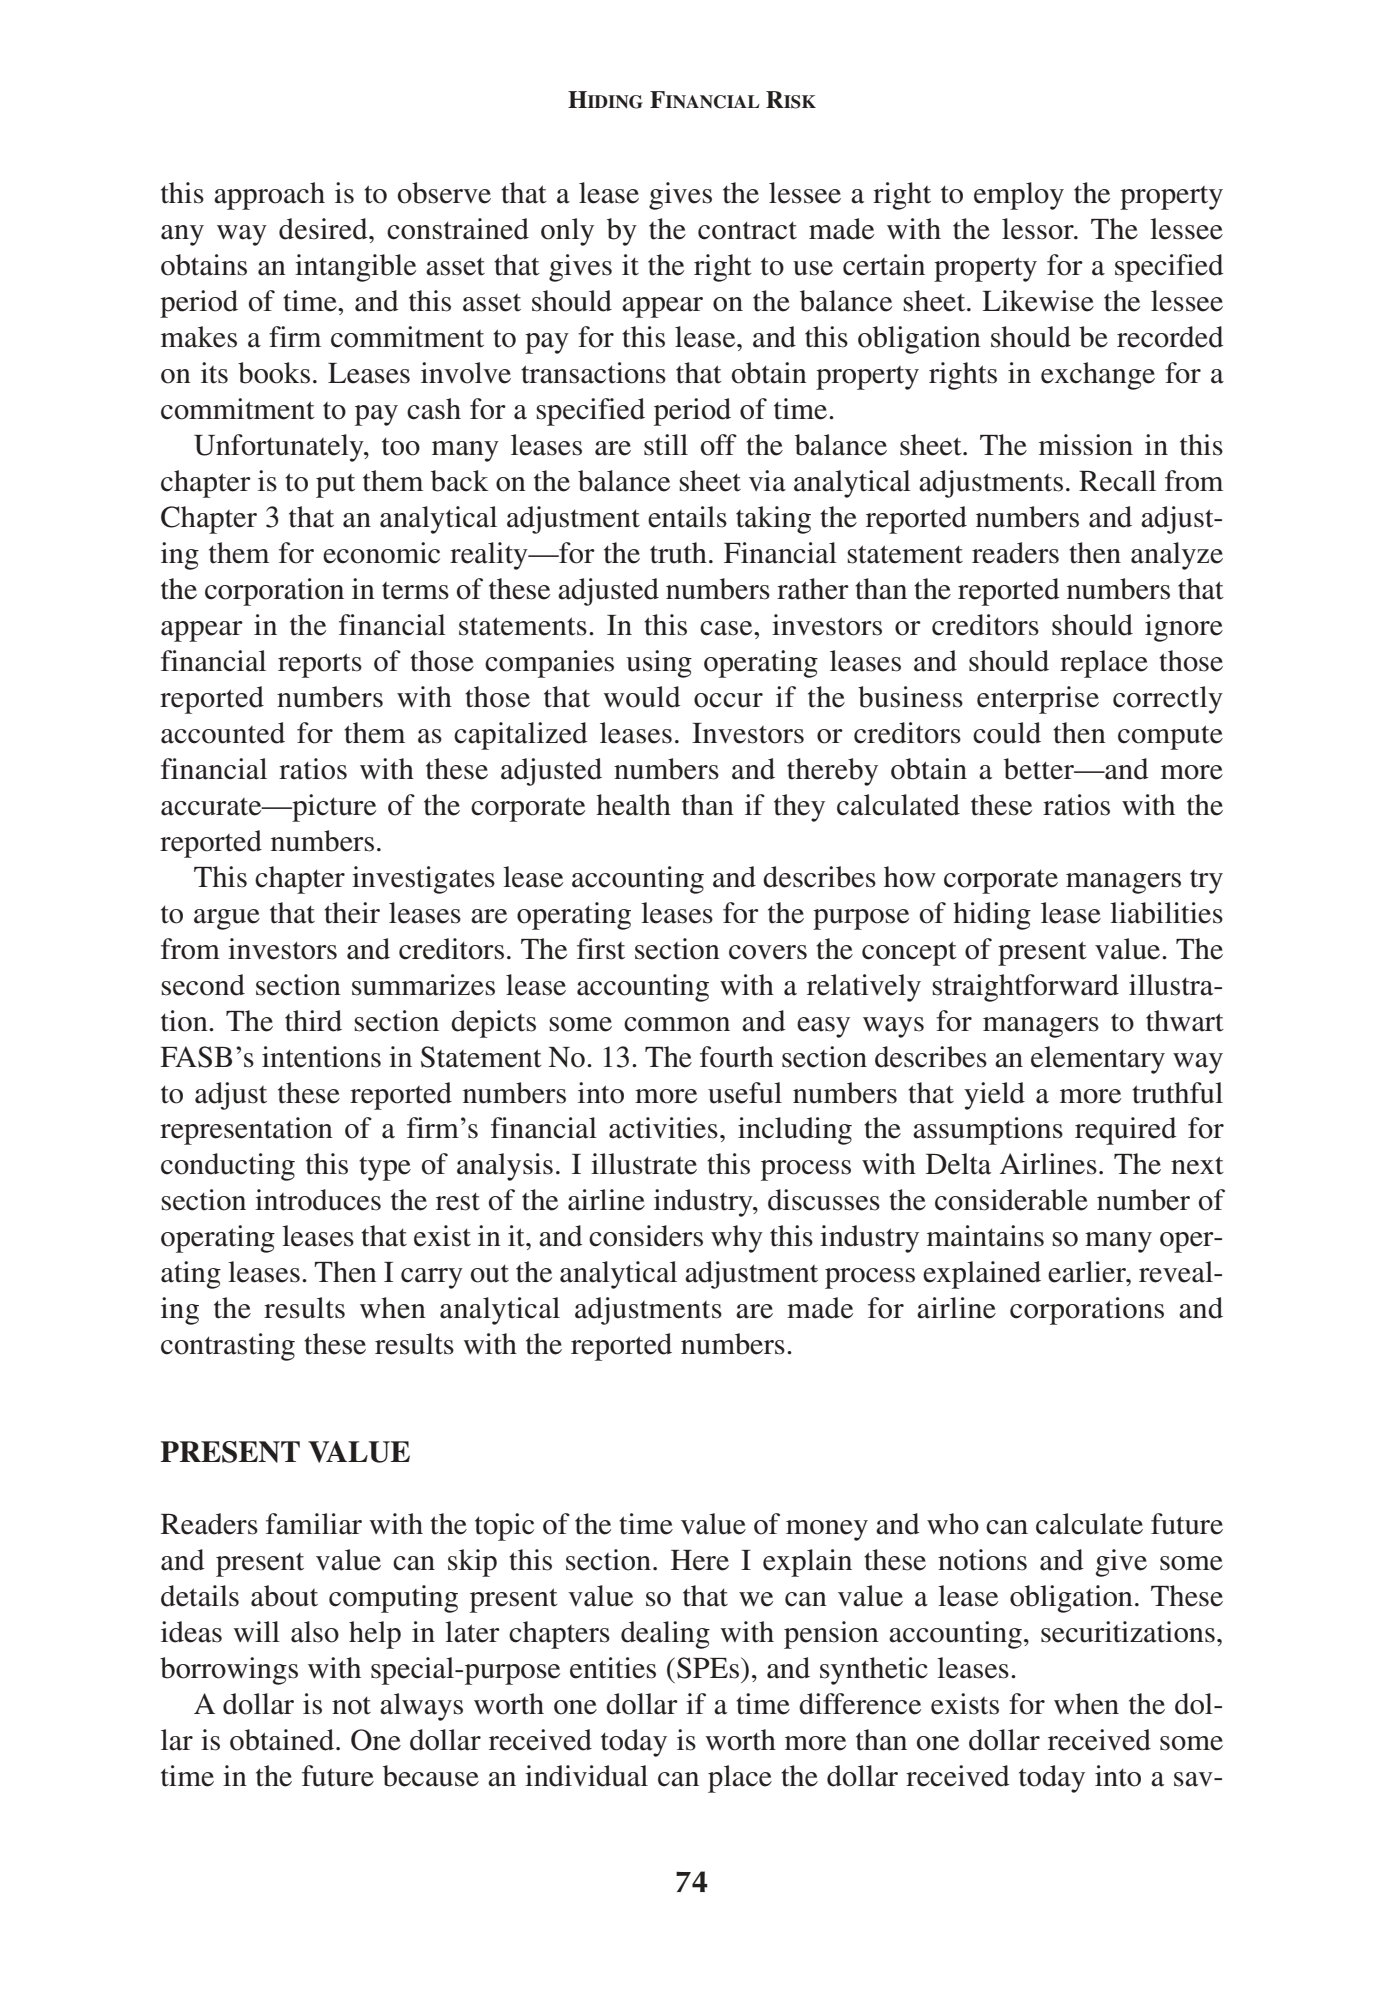  Describe the element at coordinates (313, 1021) in the screenshot. I see `third` at that location.
